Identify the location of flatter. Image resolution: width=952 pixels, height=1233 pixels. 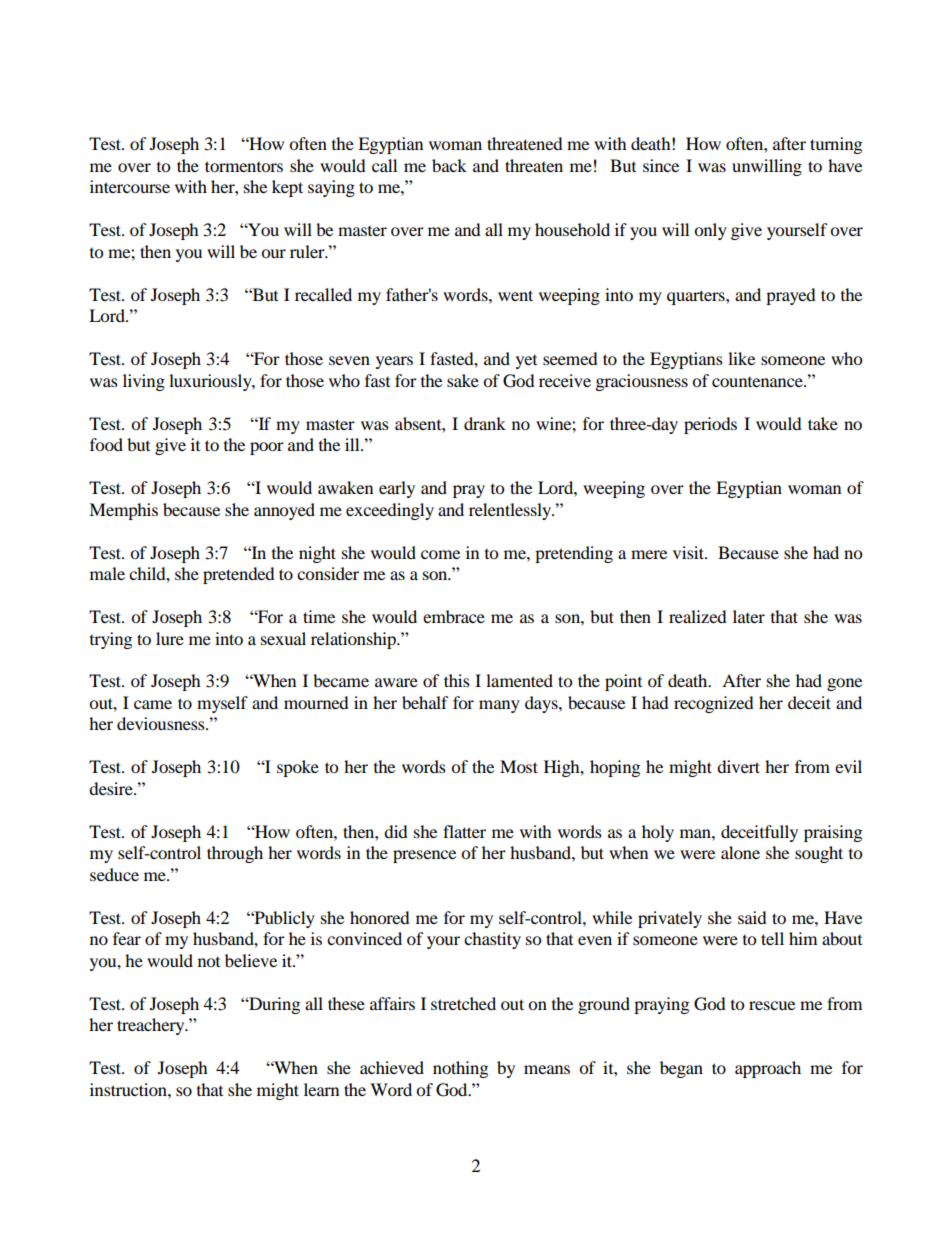
(464, 831).
